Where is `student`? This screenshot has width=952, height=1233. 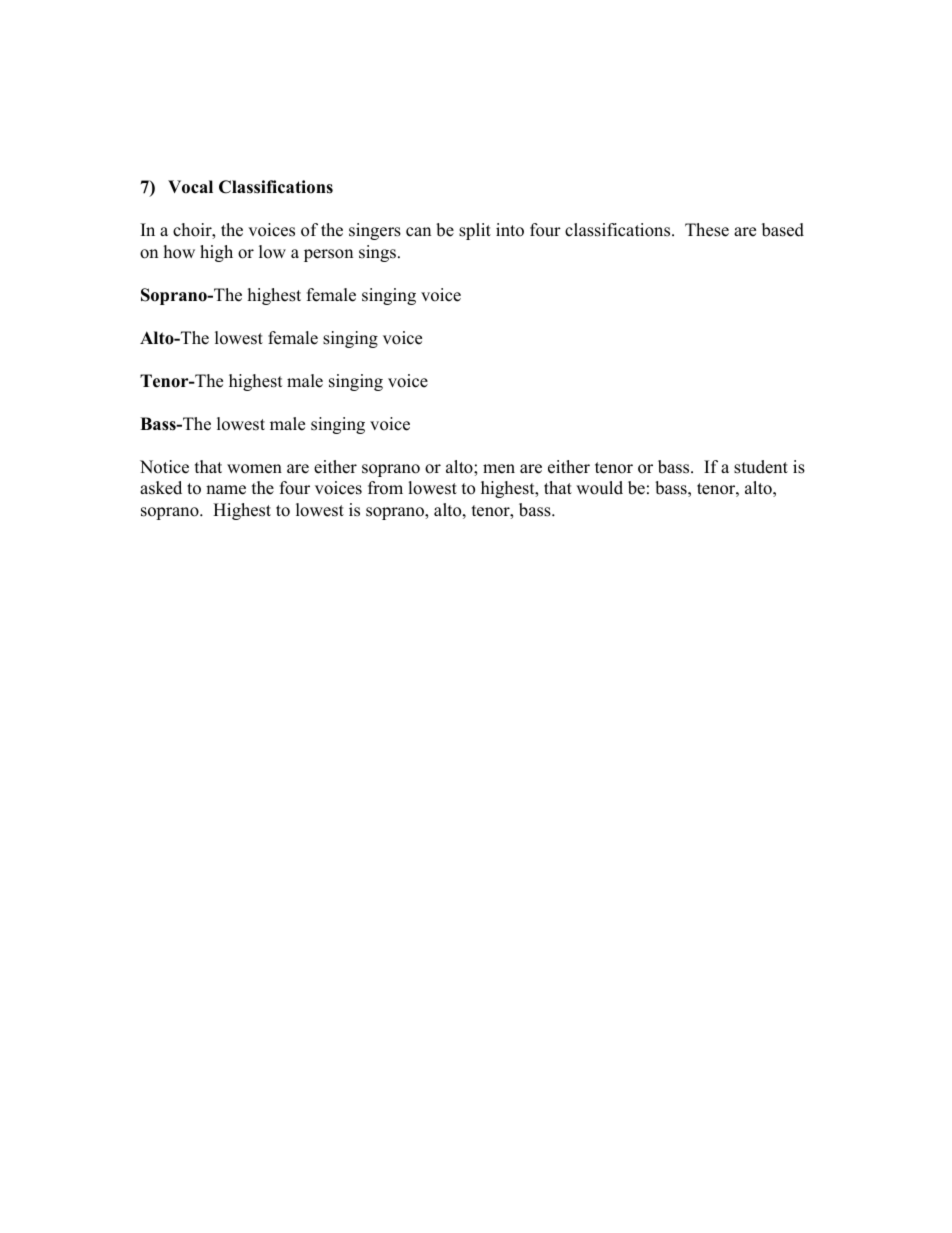 student is located at coordinates (761, 467).
